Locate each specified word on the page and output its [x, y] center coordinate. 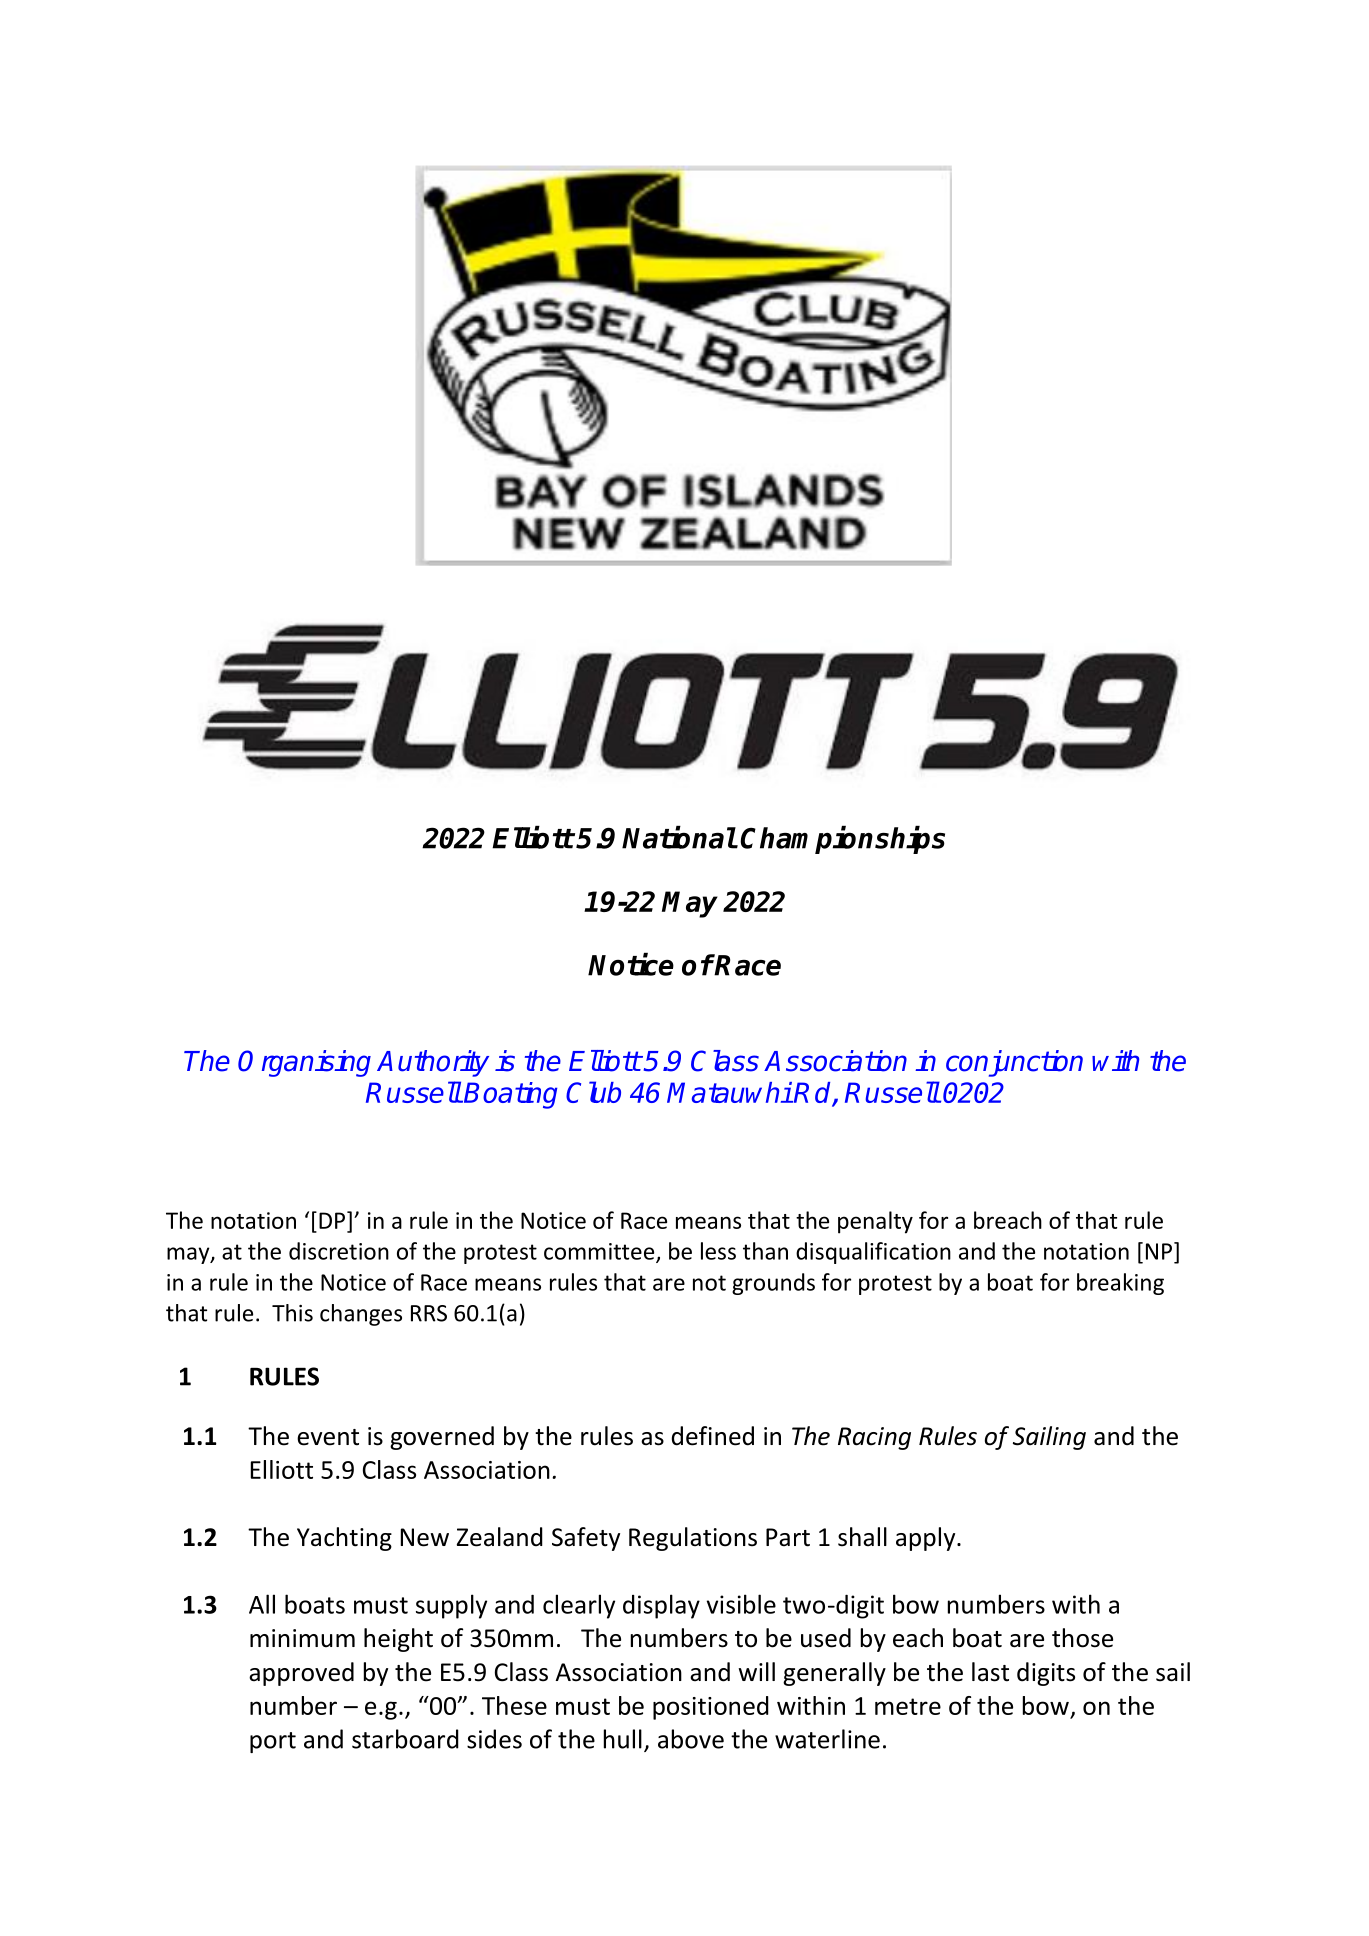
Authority [433, 1063]
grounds [773, 1284]
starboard [405, 1739]
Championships [842, 840]
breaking [1120, 1284]
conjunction [1014, 1063]
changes [361, 1315]
